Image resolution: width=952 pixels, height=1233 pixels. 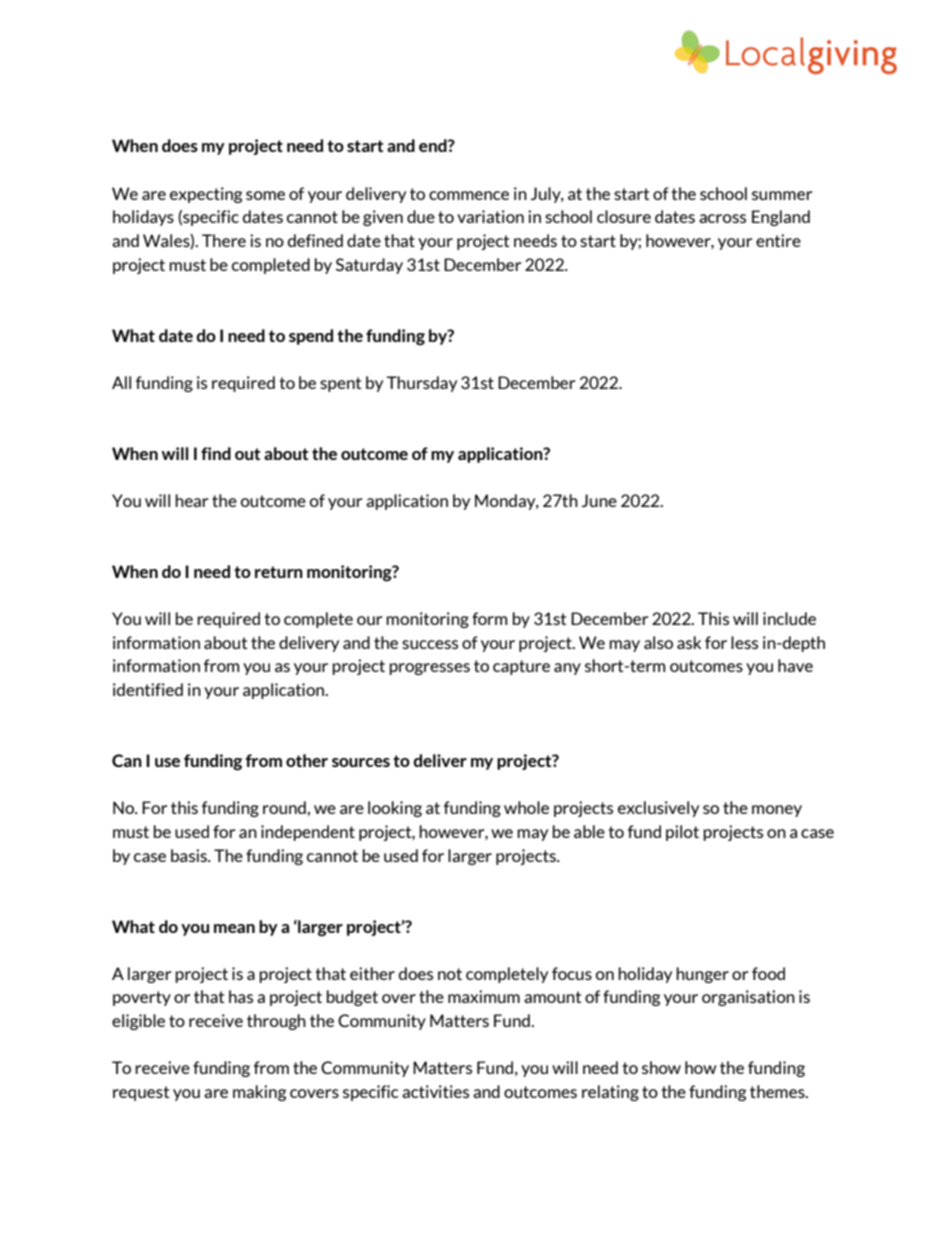 I want to click on hear, so click(x=191, y=500).
